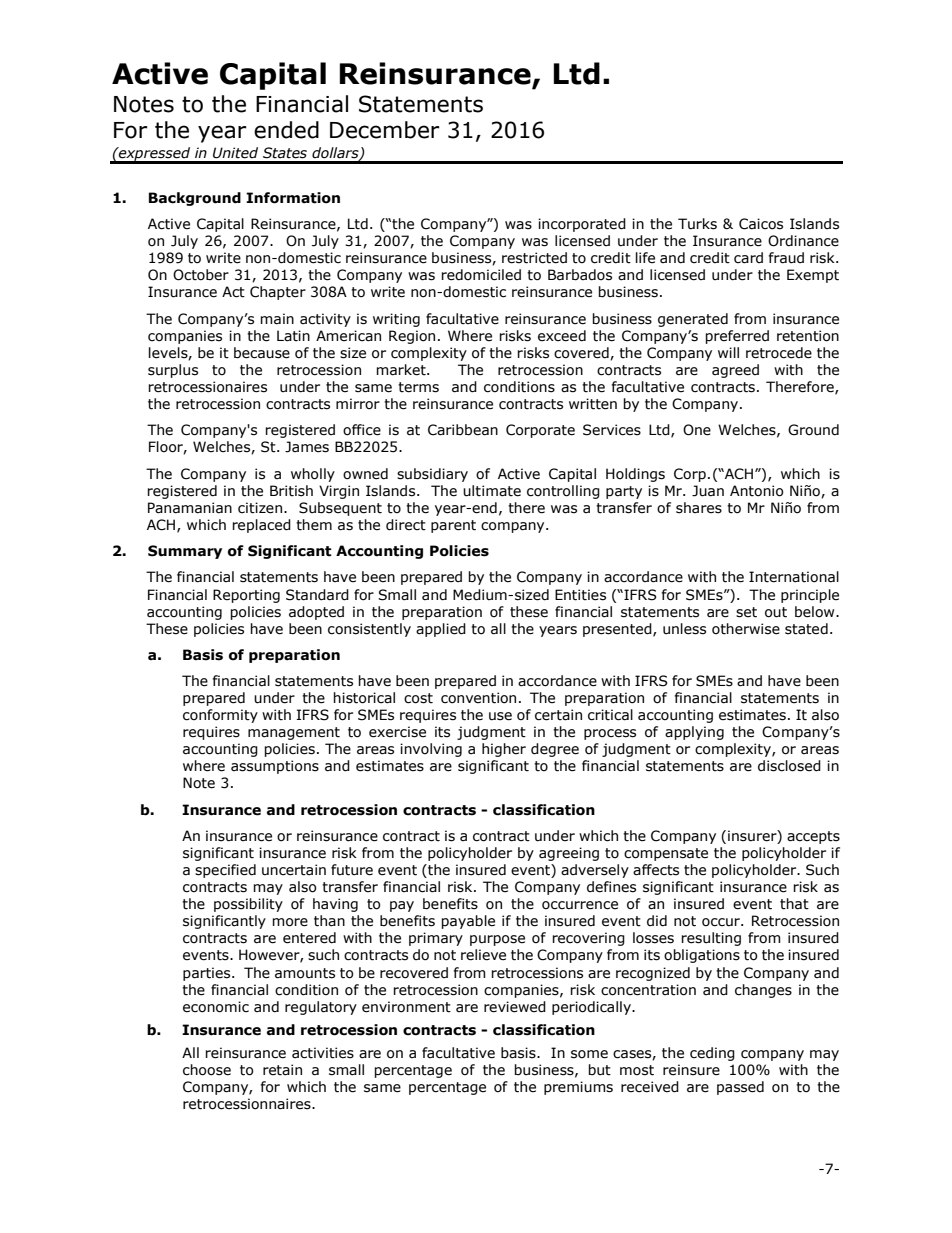 The image size is (952, 1233). Describe the element at coordinates (697, 224) in the document. I see `Turks` at that location.
